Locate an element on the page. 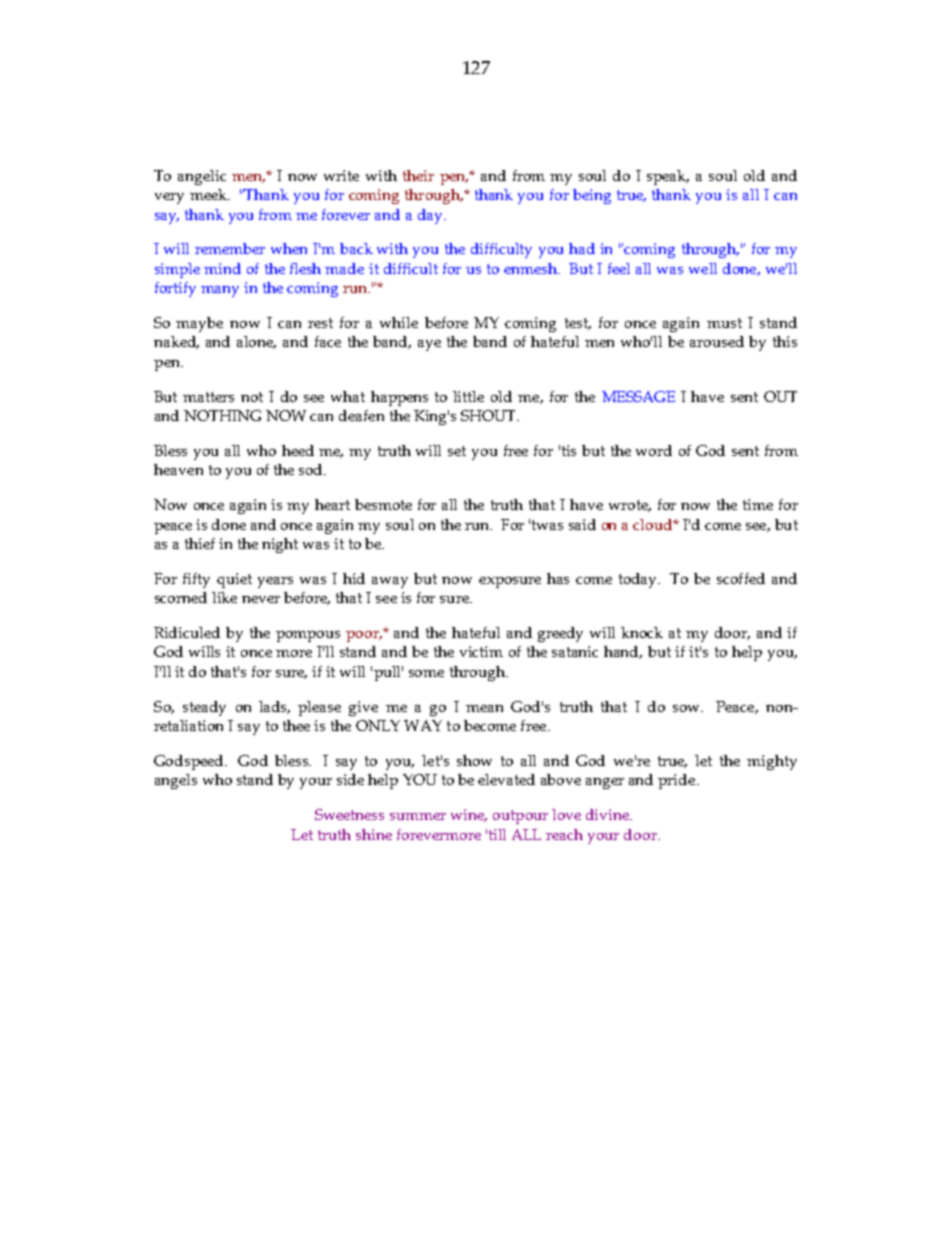  their is located at coordinates (418, 175).
